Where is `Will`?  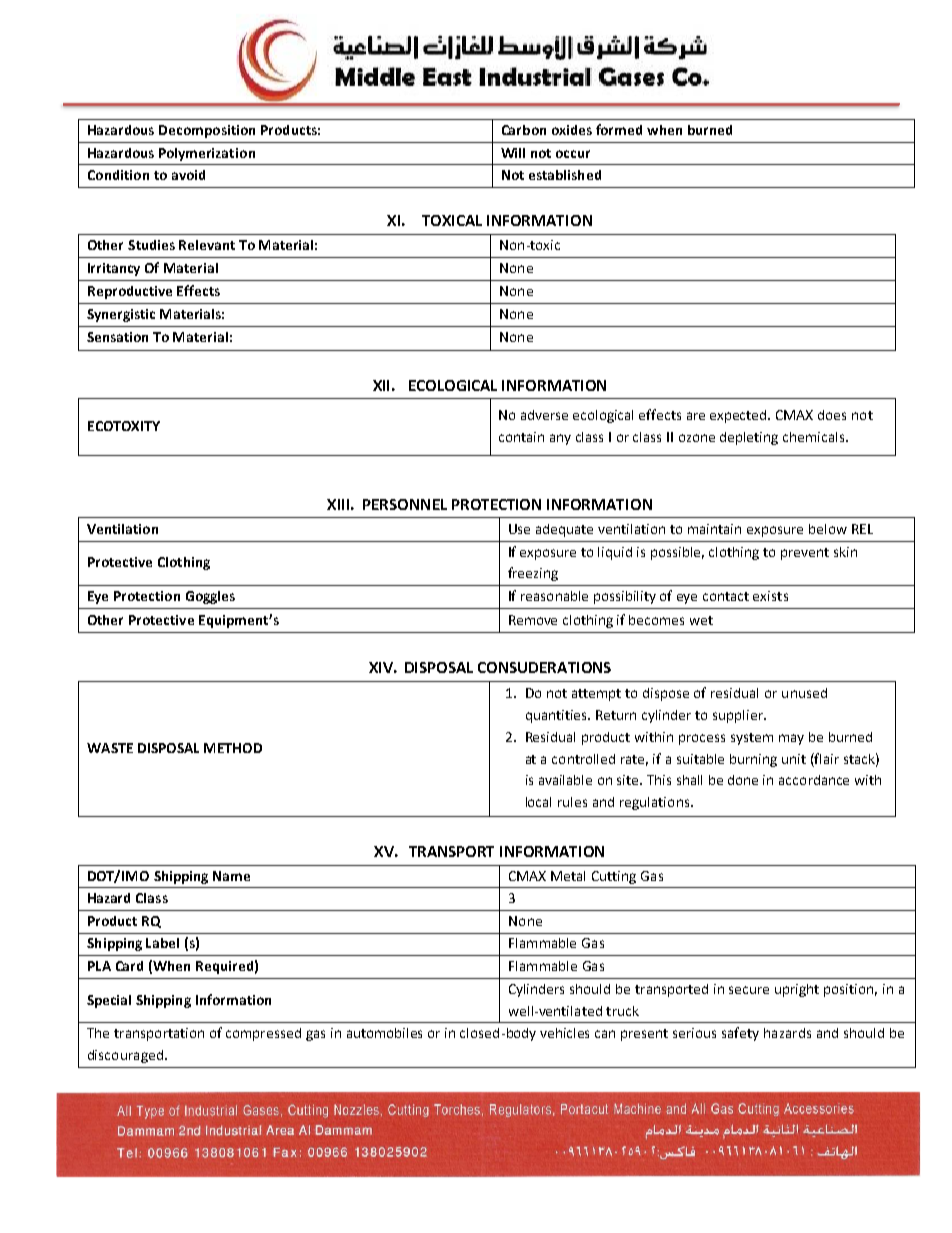
Will is located at coordinates (513, 153).
